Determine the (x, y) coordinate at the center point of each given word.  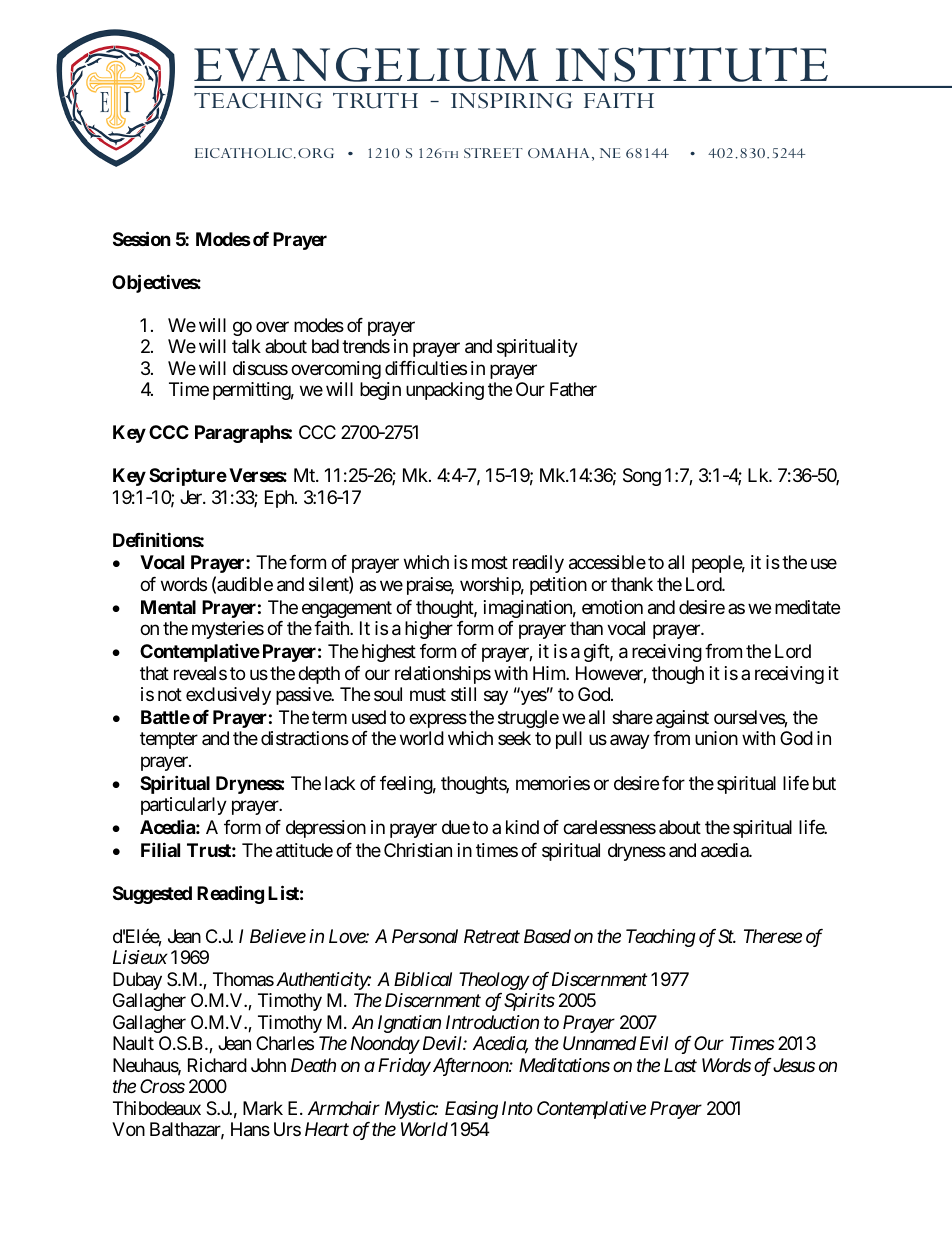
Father (573, 389)
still (463, 694)
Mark (263, 1108)
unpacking (445, 391)
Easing (471, 1110)
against (682, 719)
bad (325, 346)
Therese (773, 936)
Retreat (492, 936)
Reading (230, 894)
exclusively (228, 696)
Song (642, 477)
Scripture (188, 477)
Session (142, 238)
